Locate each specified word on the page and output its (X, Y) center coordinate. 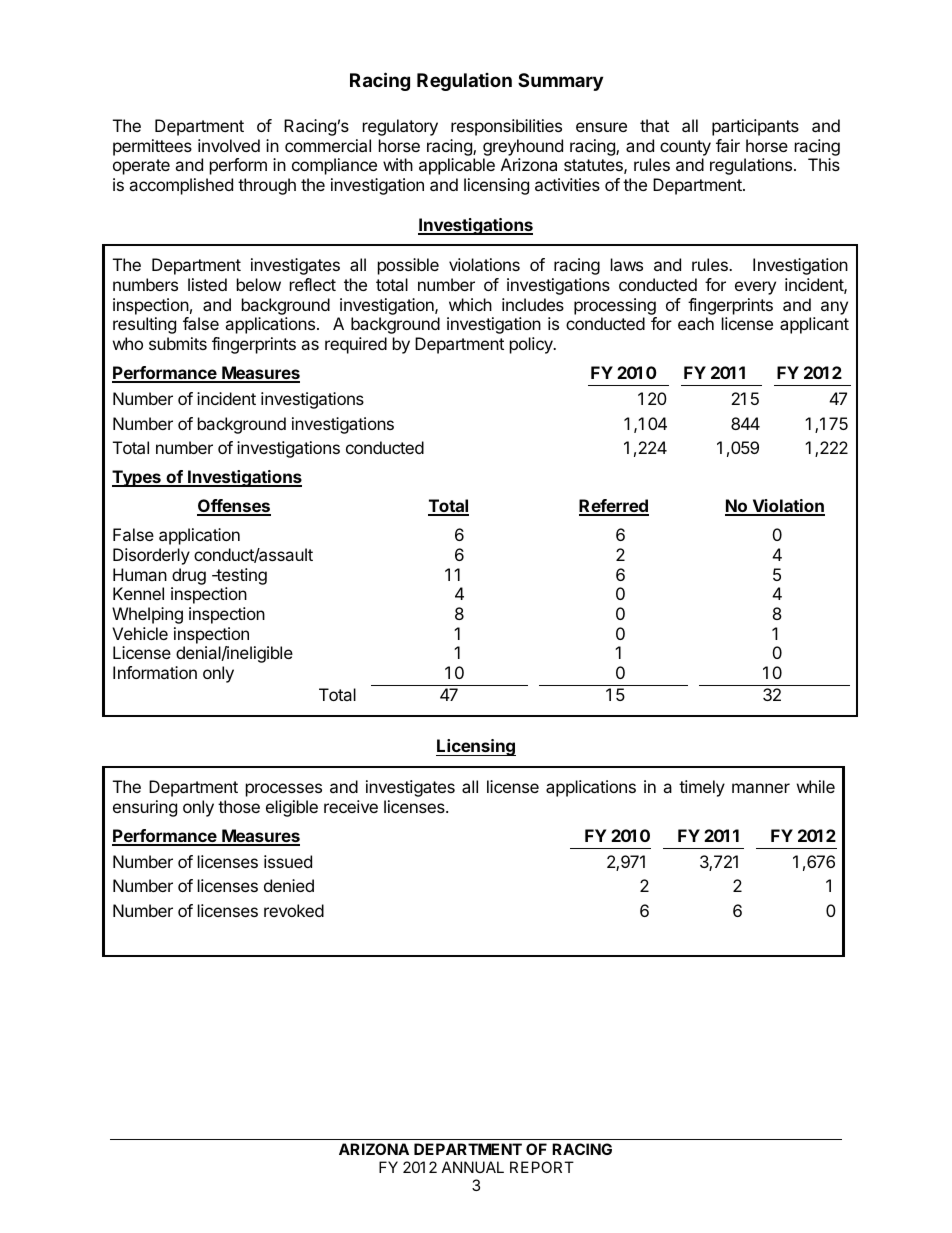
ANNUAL (473, 1167)
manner (761, 788)
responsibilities (506, 127)
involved (229, 145)
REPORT (542, 1167)
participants (755, 127)
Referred (614, 507)
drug (189, 576)
